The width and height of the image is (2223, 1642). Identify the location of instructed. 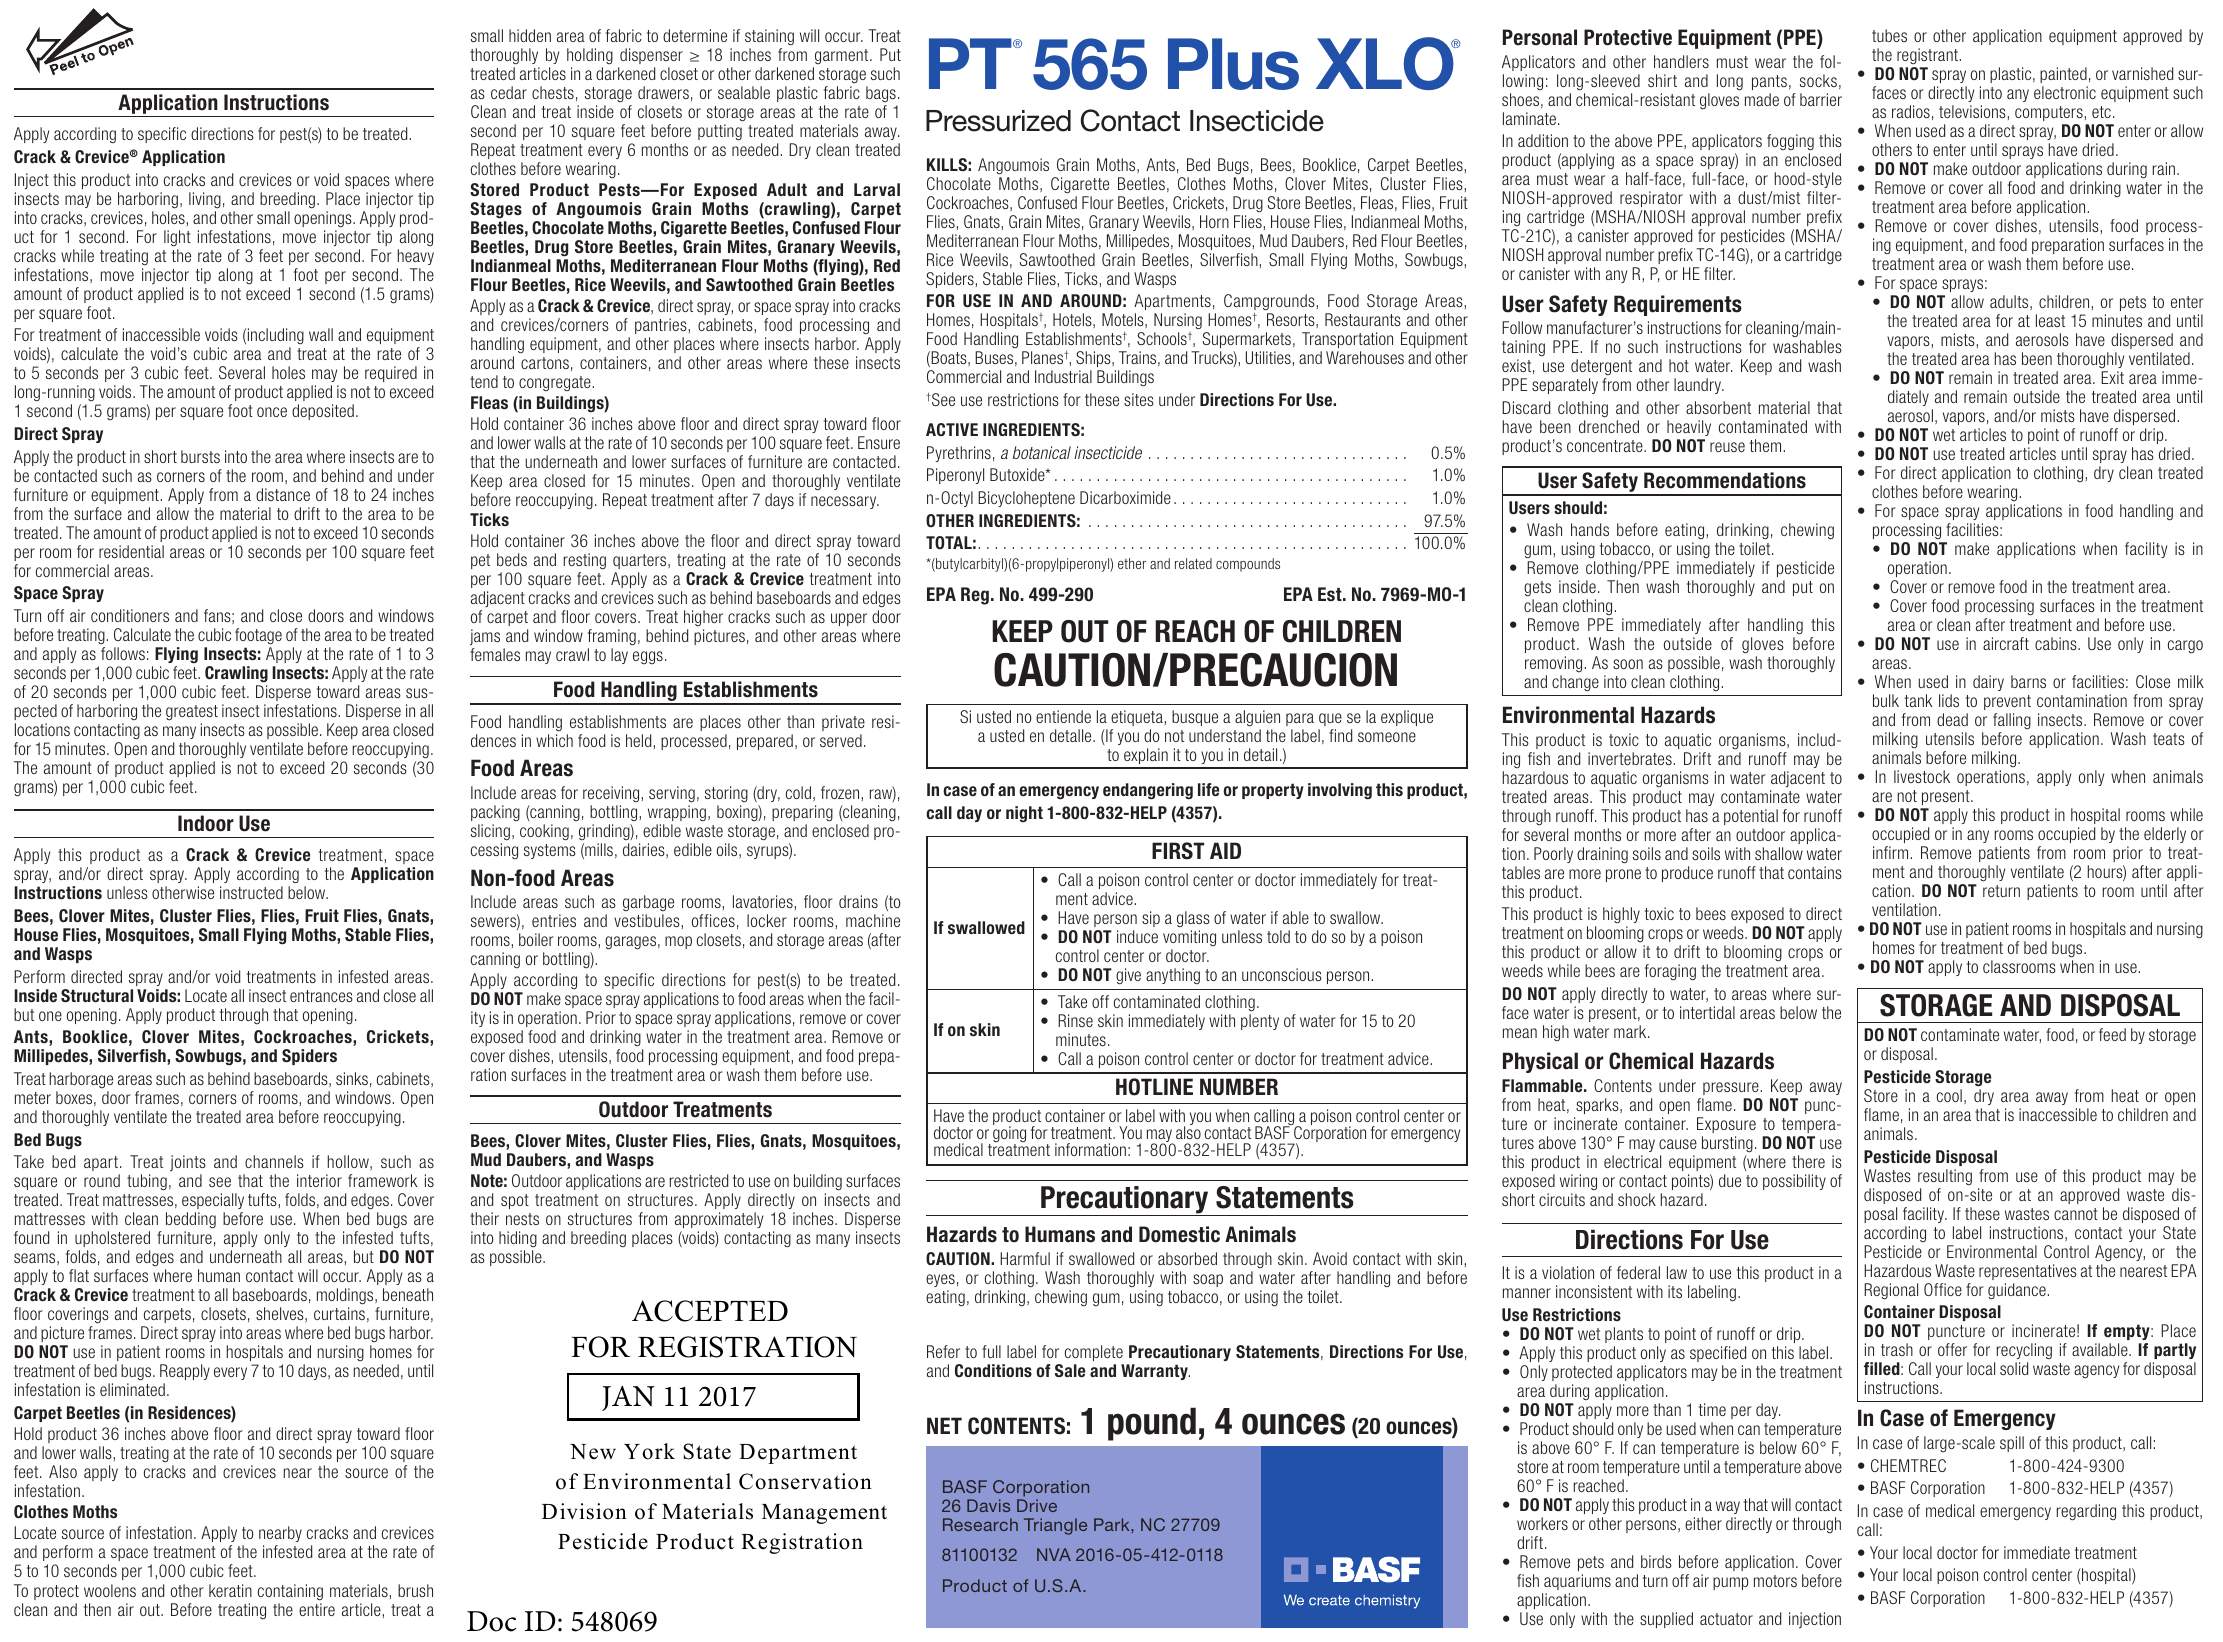
(251, 892).
